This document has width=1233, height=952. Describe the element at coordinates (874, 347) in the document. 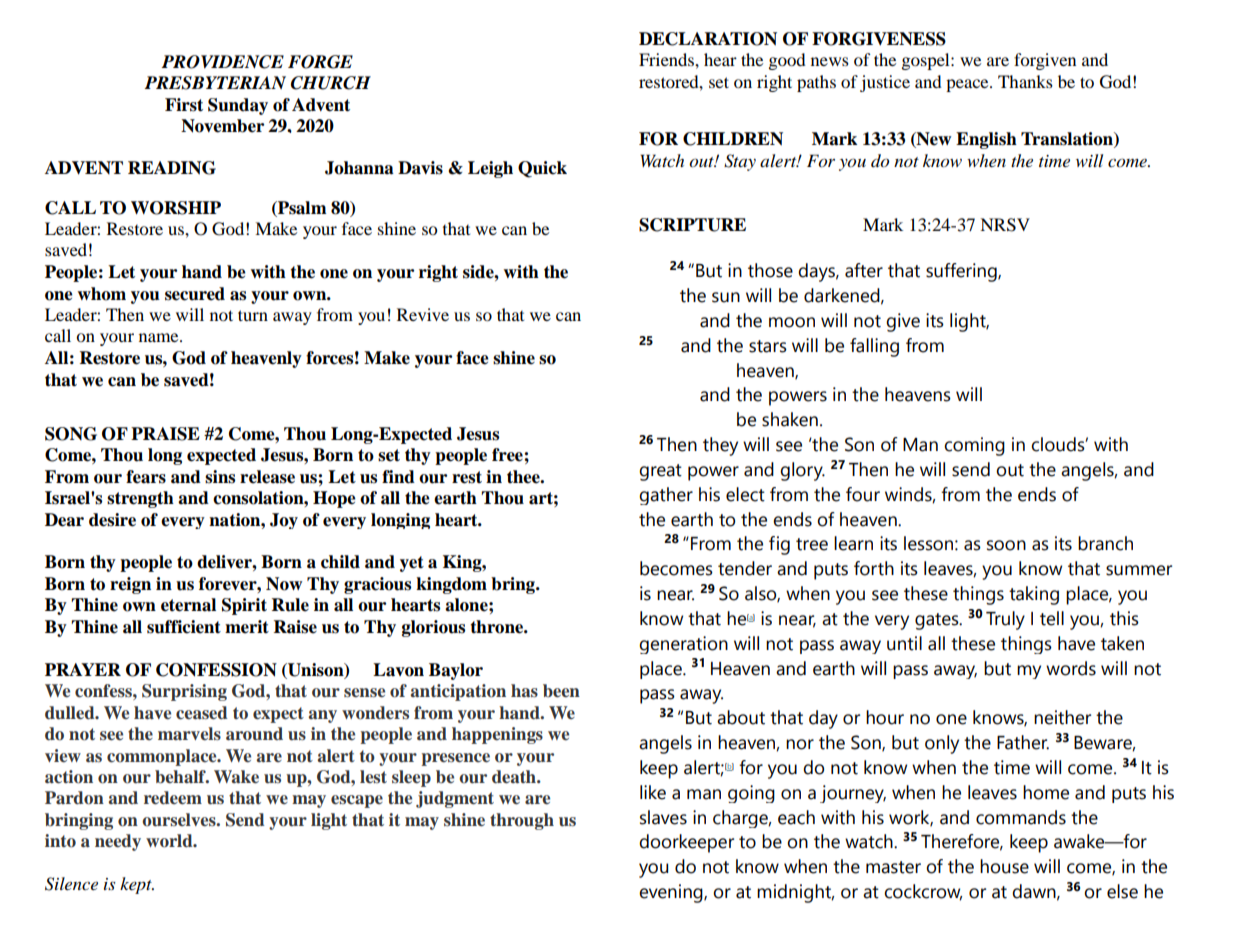

I see `falling` at that location.
